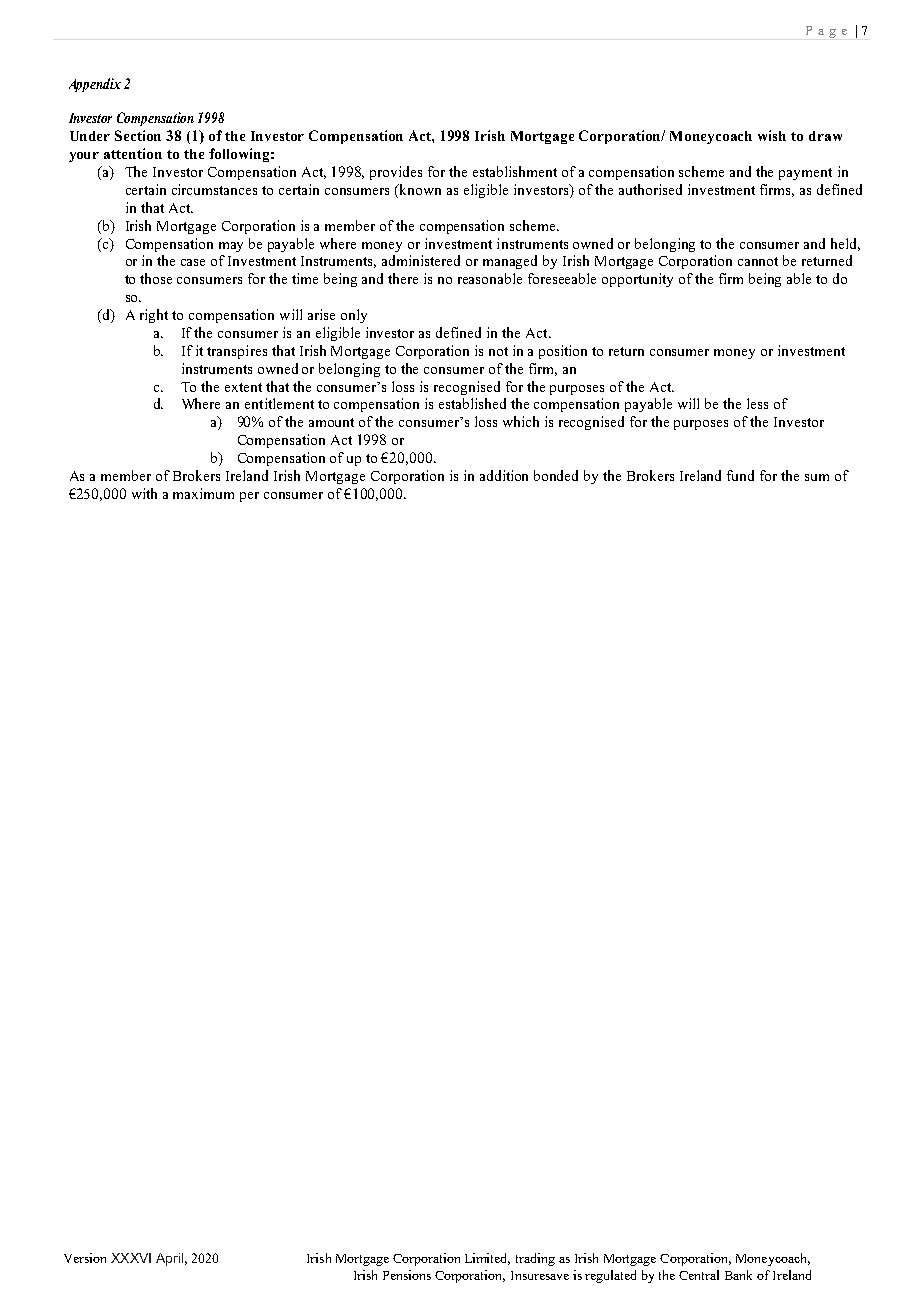 This screenshot has height=1309, width=924. I want to click on Version, so click(85, 1258).
